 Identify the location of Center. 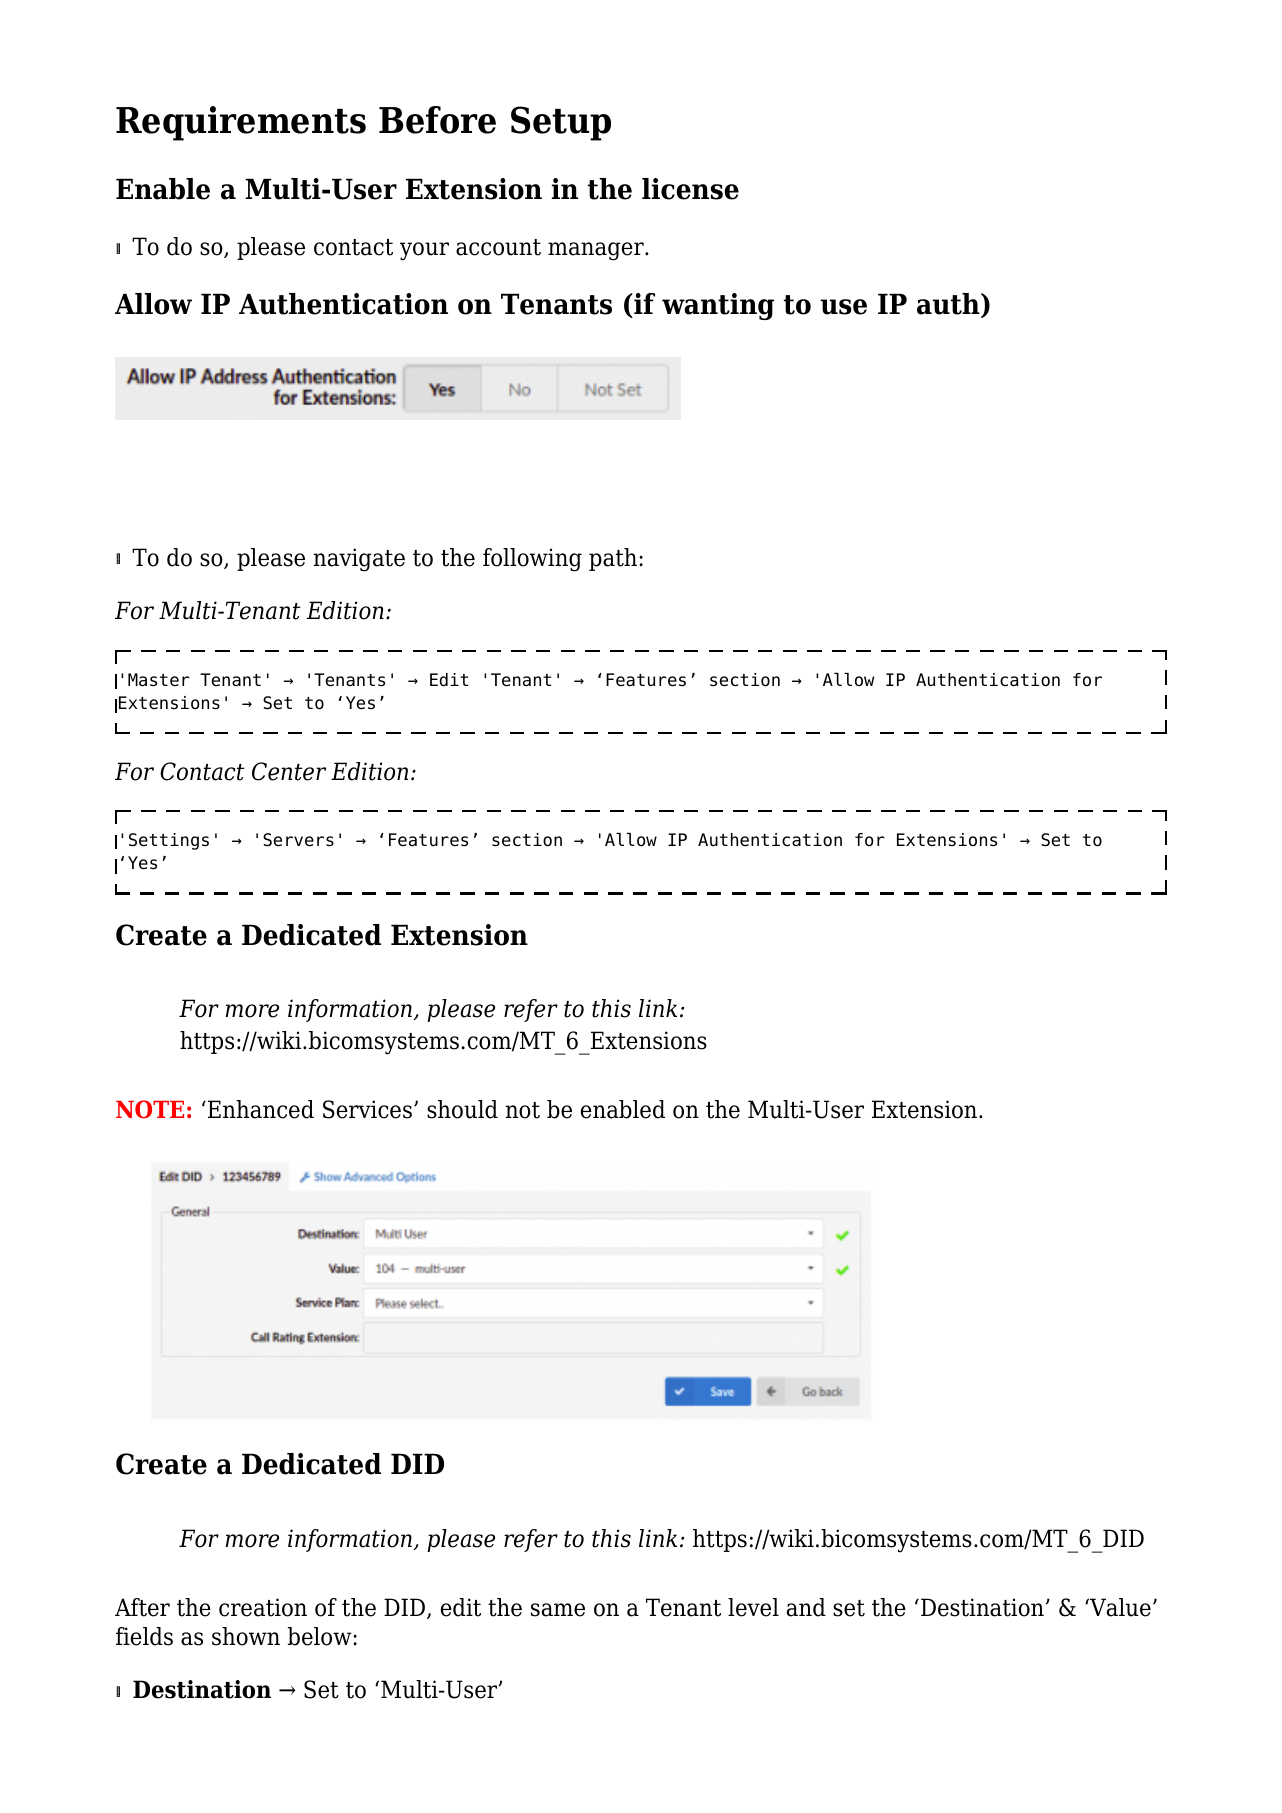
(289, 771).
